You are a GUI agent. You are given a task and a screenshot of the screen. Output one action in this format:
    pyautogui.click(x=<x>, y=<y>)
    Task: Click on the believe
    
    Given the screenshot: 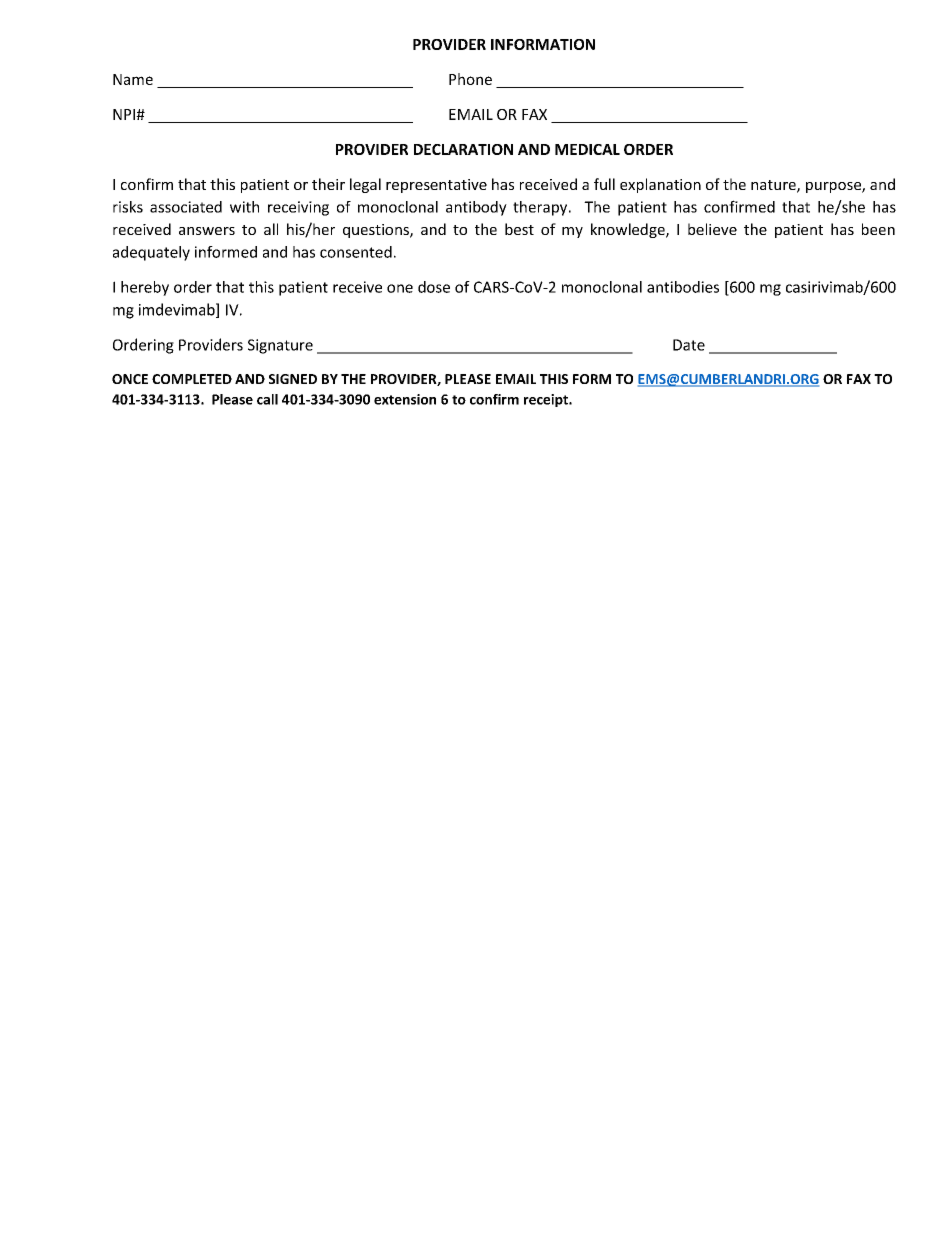 What is the action you would take?
    pyautogui.click(x=712, y=229)
